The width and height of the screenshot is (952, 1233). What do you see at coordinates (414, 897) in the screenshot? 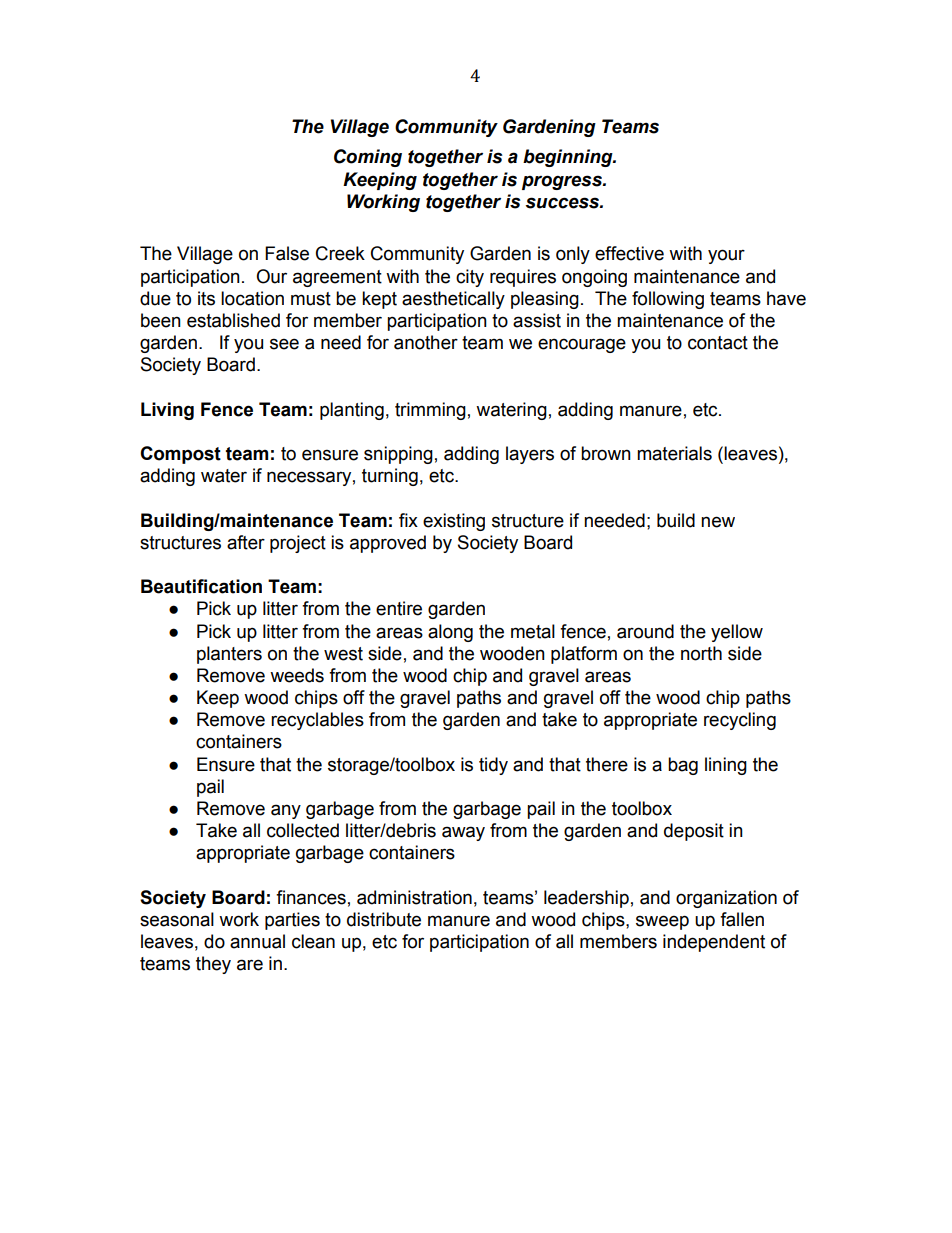
I see `administration` at bounding box center [414, 897].
